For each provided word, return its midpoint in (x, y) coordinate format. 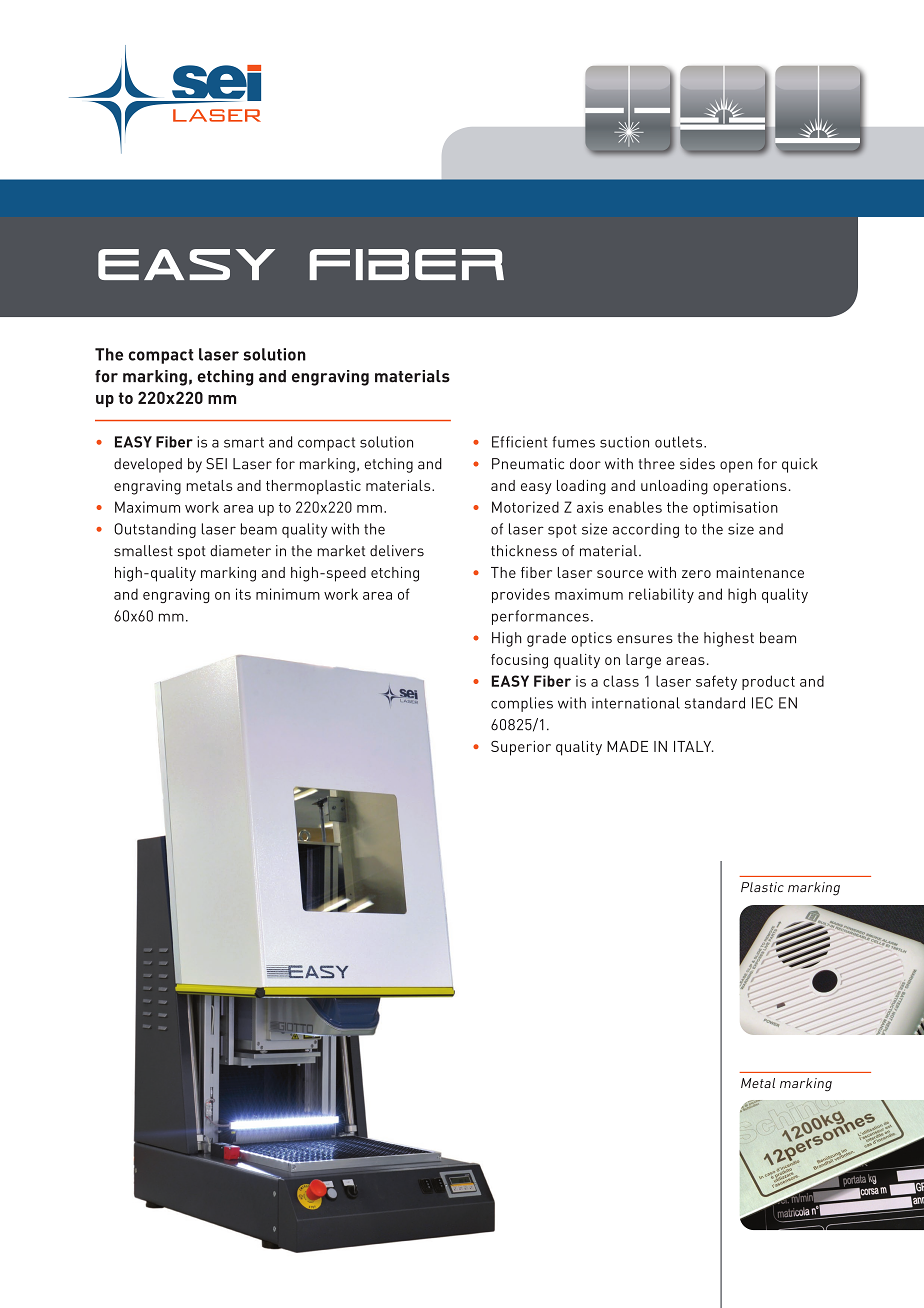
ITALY (694, 746)
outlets (680, 442)
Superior (521, 748)
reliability (661, 595)
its (243, 594)
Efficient (519, 442)
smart (244, 442)
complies (522, 704)
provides (521, 595)
